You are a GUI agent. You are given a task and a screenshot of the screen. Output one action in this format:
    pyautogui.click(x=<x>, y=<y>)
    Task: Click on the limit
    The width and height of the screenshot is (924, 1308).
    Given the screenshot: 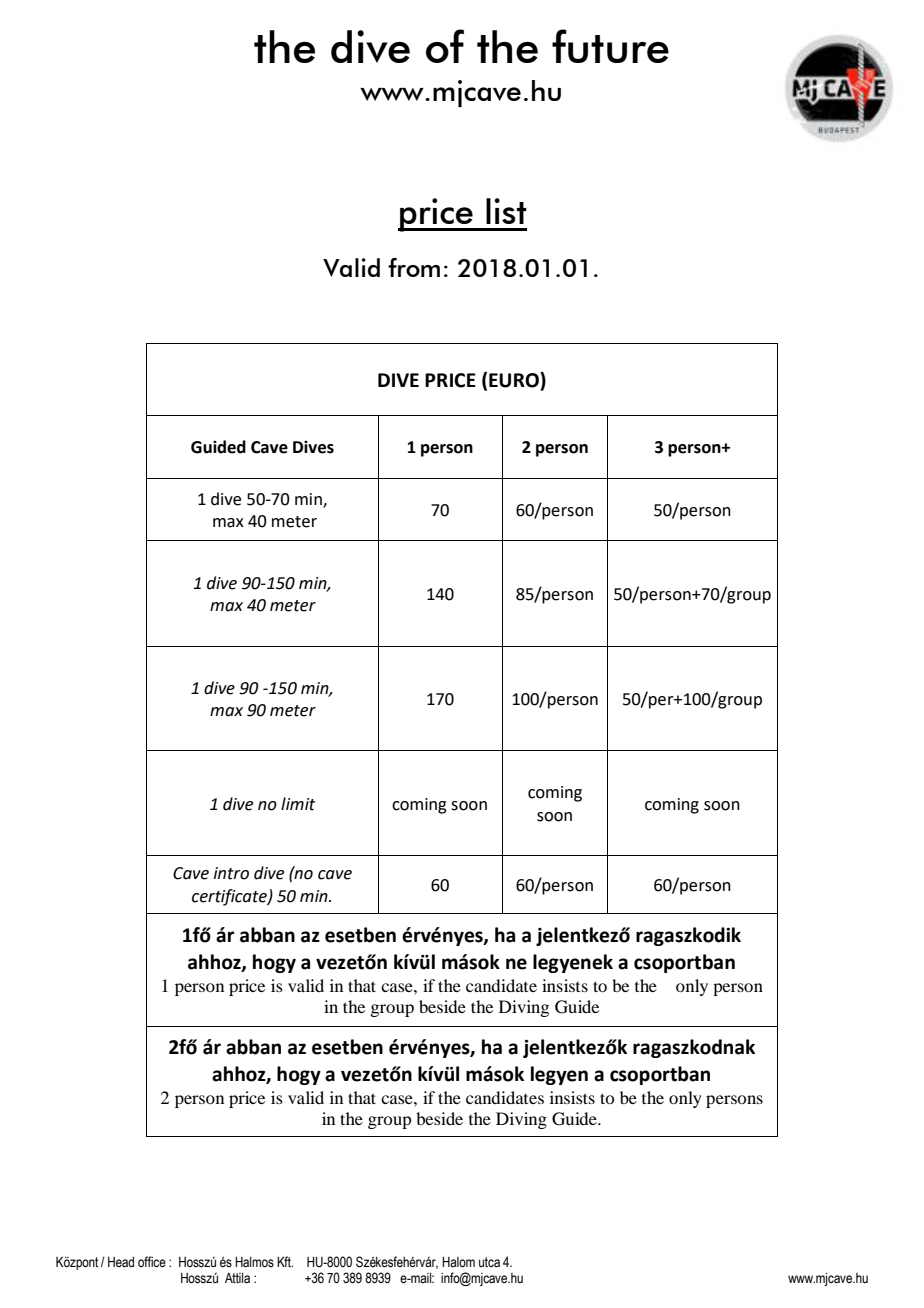 What is the action you would take?
    pyautogui.click(x=298, y=804)
